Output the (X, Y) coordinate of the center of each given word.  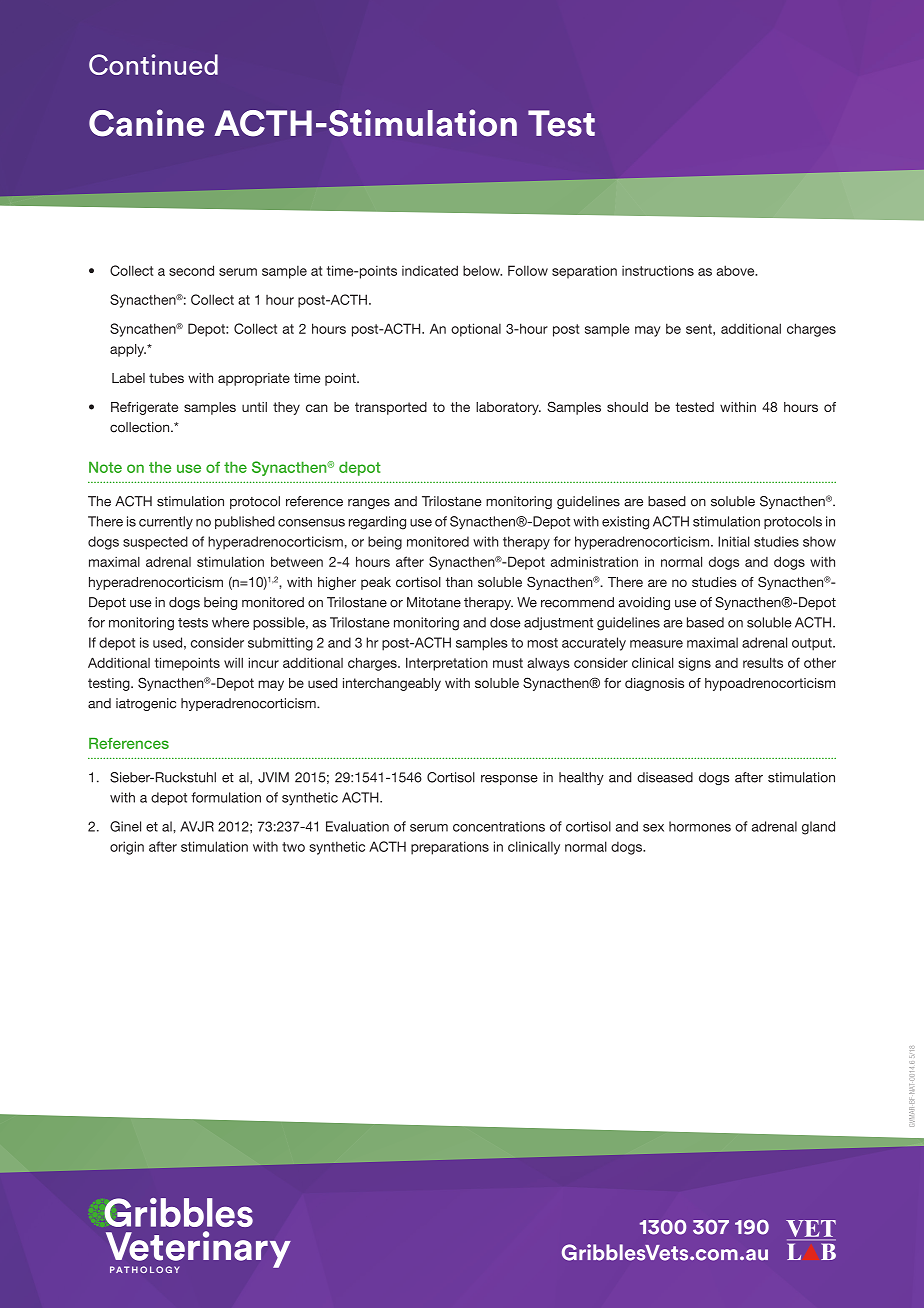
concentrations (499, 826)
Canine (146, 123)
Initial (733, 541)
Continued (153, 64)
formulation (226, 797)
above (737, 270)
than (459, 582)
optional (476, 330)
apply (128, 350)
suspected (155, 543)
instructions (658, 270)
